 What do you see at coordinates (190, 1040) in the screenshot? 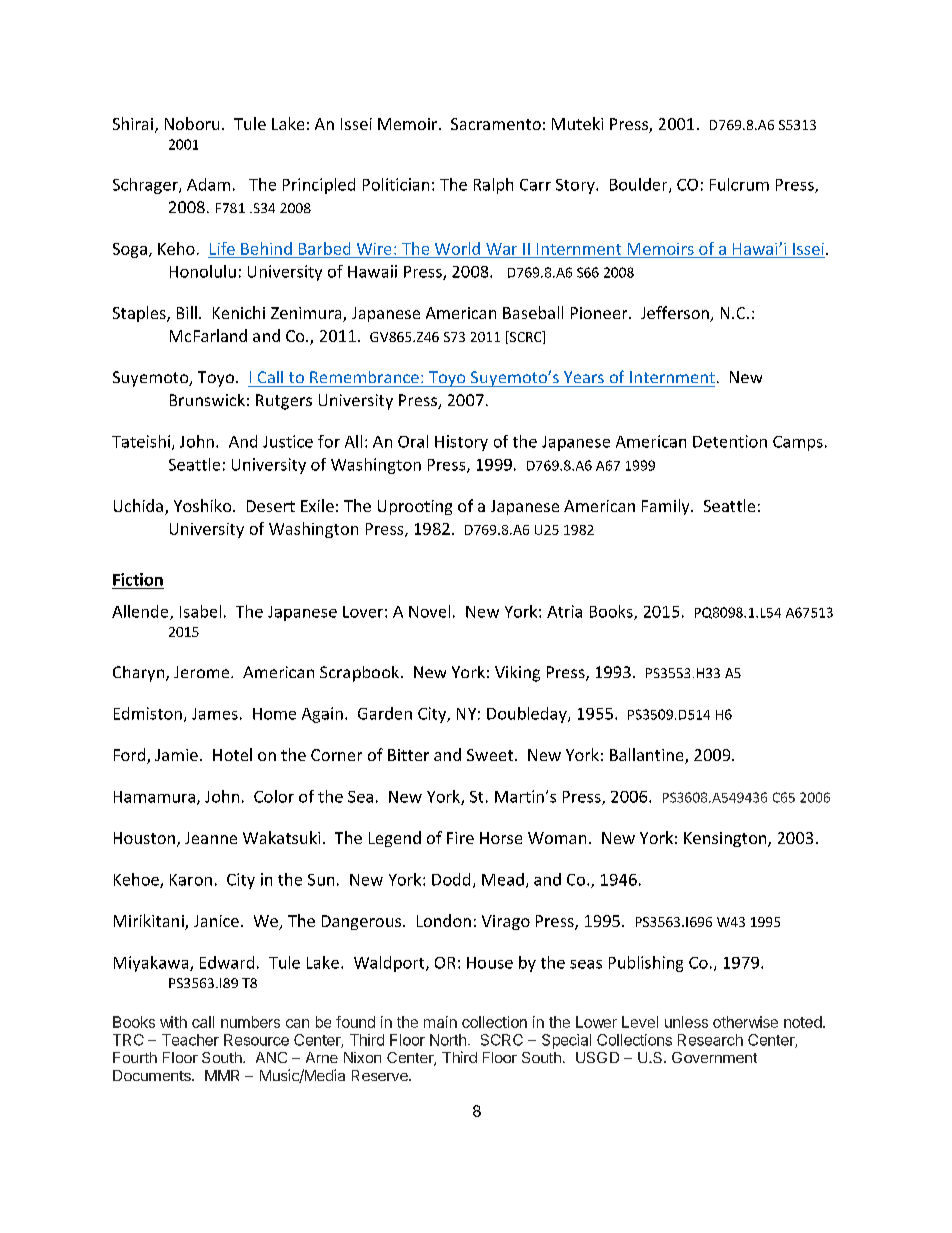
I see `Teacher` at bounding box center [190, 1040].
